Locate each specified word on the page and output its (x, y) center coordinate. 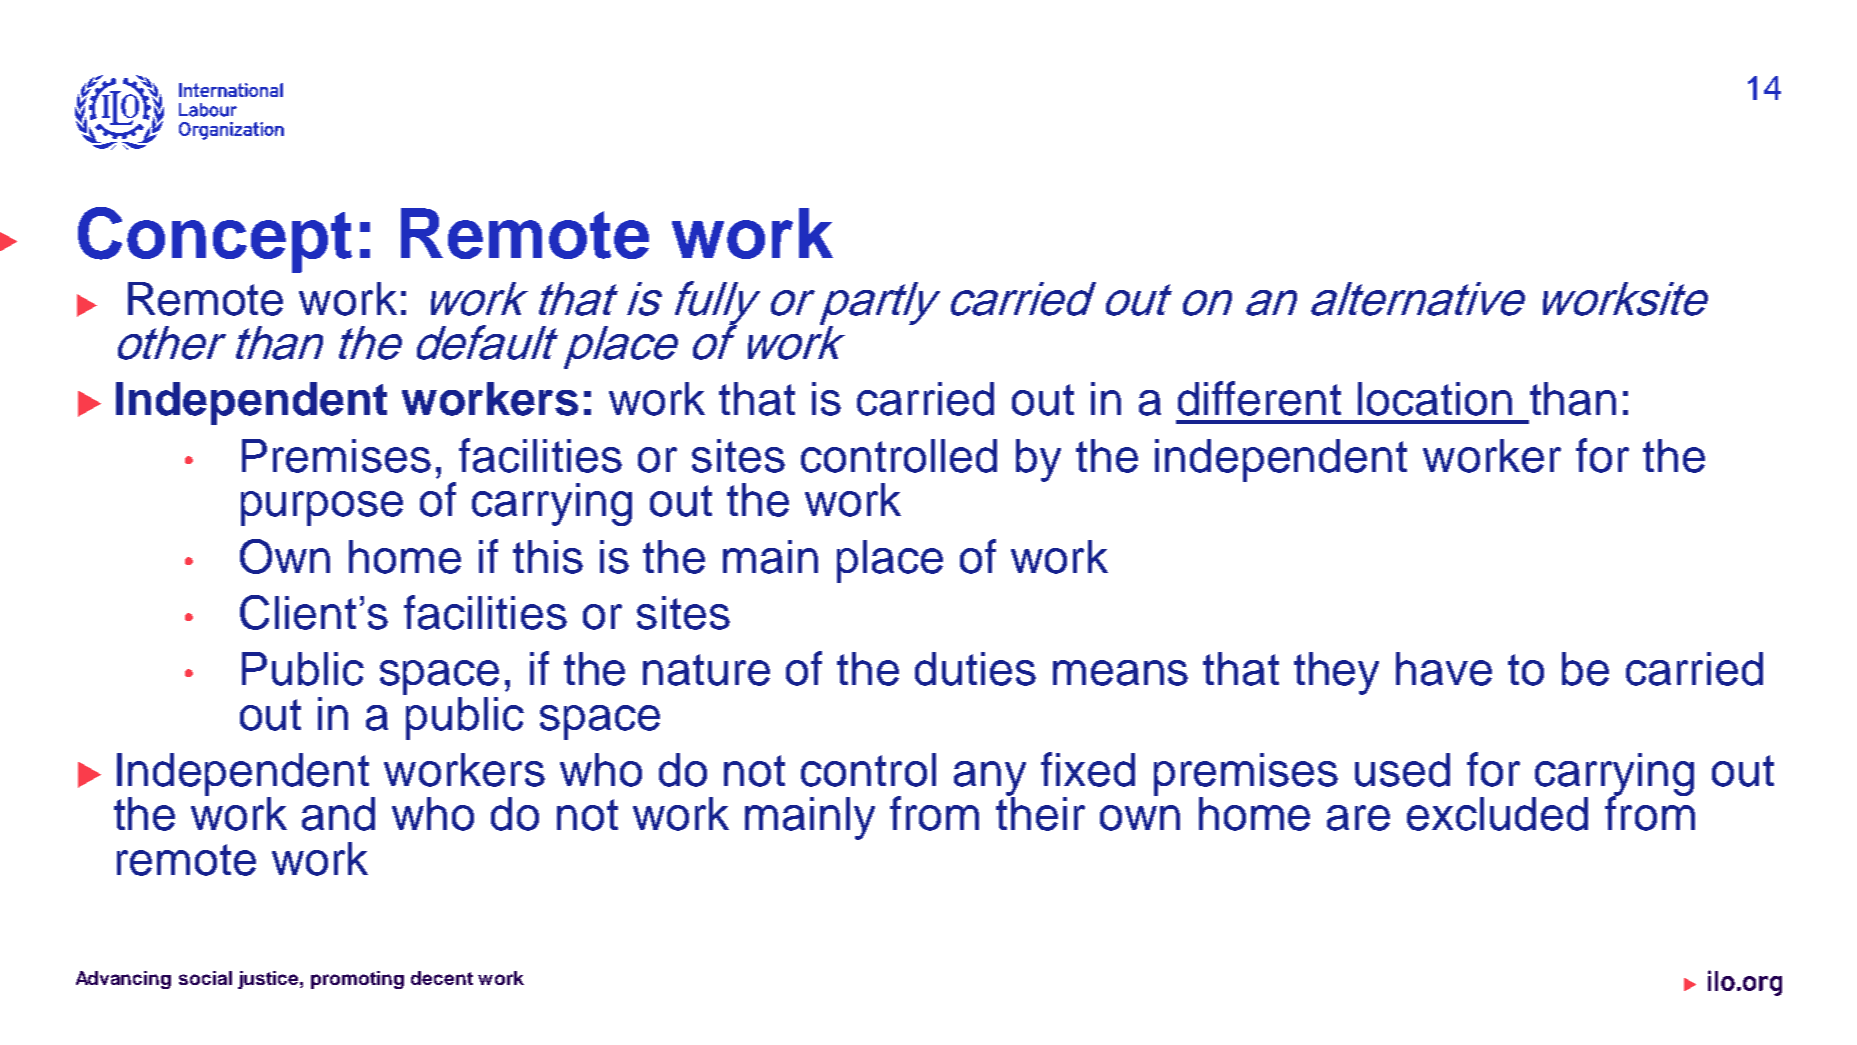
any (990, 779)
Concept (215, 240)
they (1336, 673)
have (1444, 669)
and (338, 814)
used (1402, 770)
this (548, 557)
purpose (322, 508)
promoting (357, 980)
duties (975, 669)
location (1435, 399)
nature (706, 670)
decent (442, 978)
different (1259, 398)
